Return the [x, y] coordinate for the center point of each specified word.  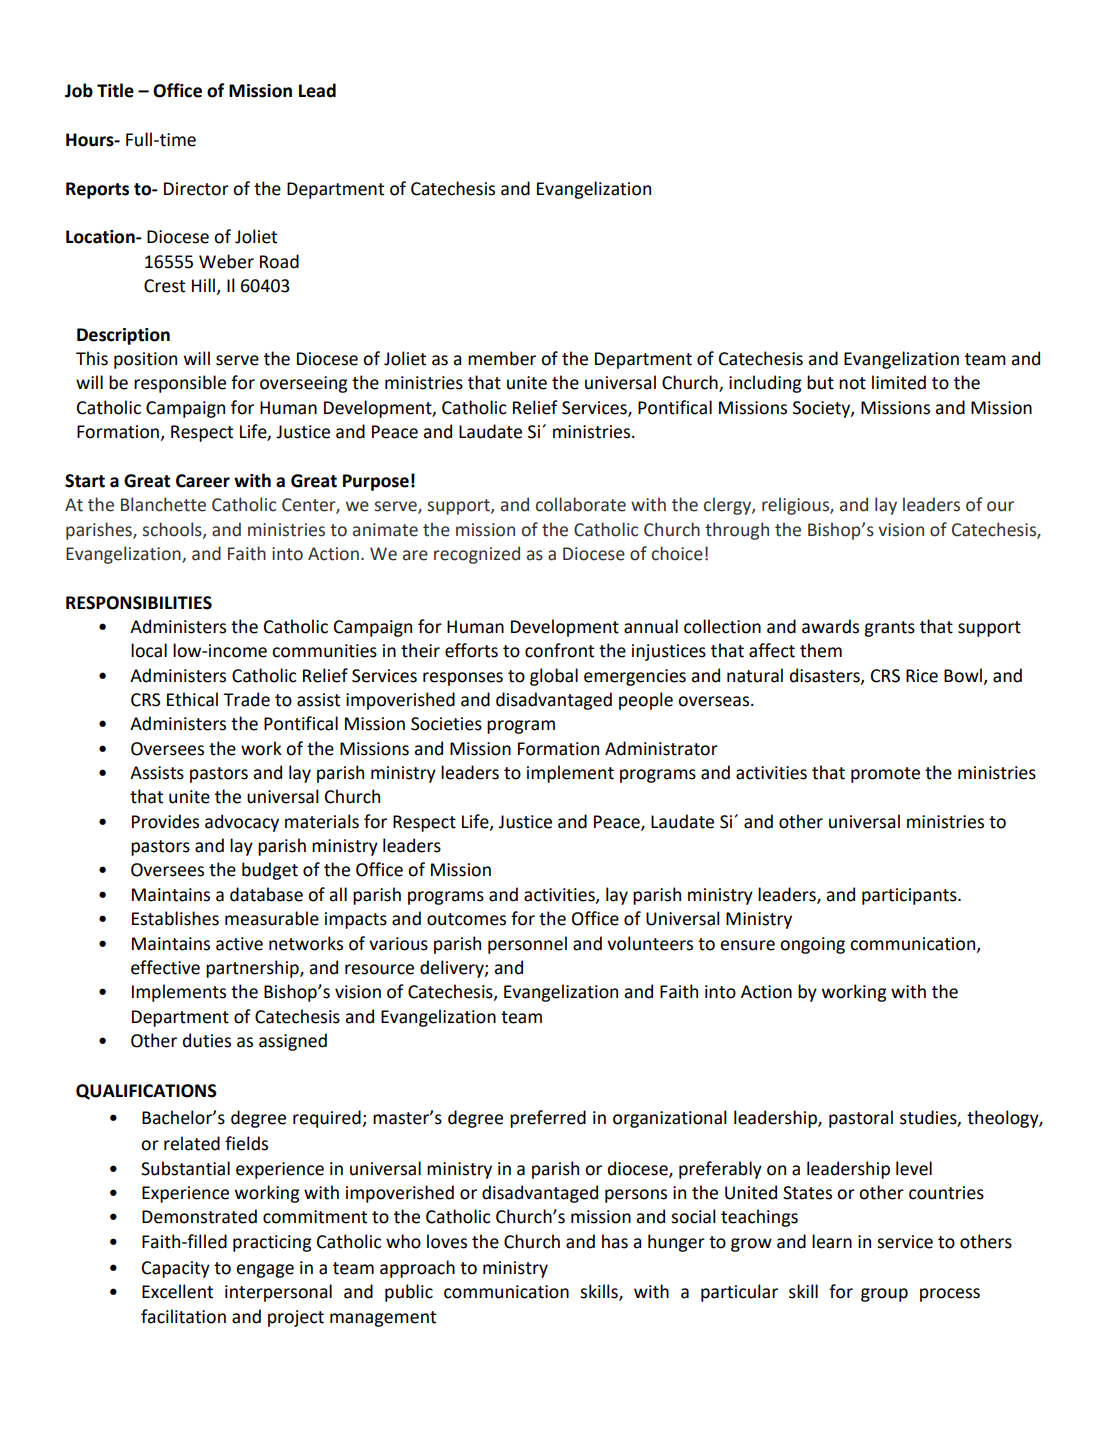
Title [115, 90]
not [852, 383]
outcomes [466, 919]
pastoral [861, 1119]
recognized [477, 555]
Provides [165, 821]
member [502, 358]
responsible [180, 384]
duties [207, 1040]
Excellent [177, 1291]
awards [830, 626]
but [820, 382]
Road [279, 261]
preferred [548, 1119]
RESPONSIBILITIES [139, 603]
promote [885, 775]
